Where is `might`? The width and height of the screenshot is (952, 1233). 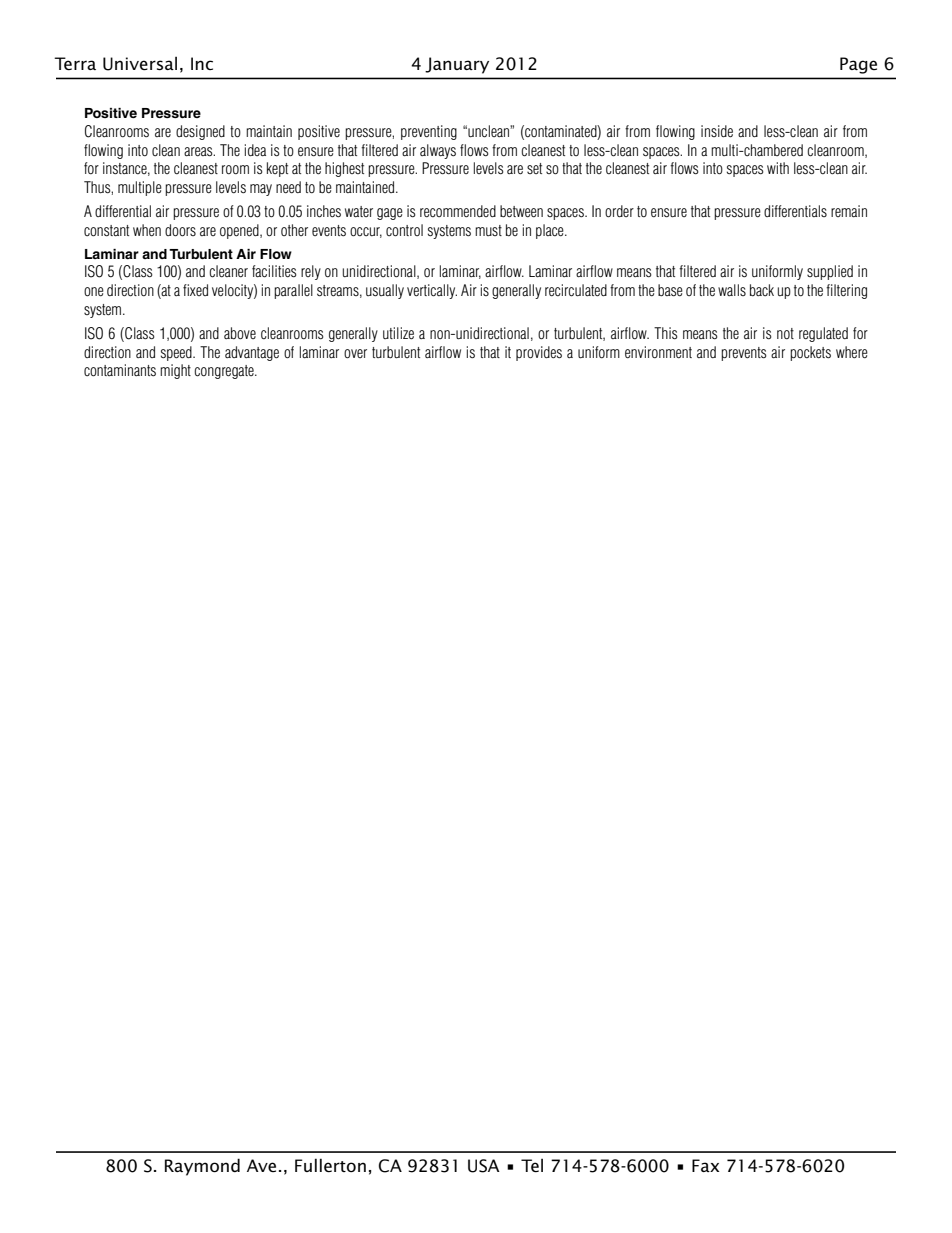 might is located at coordinates (175, 371).
